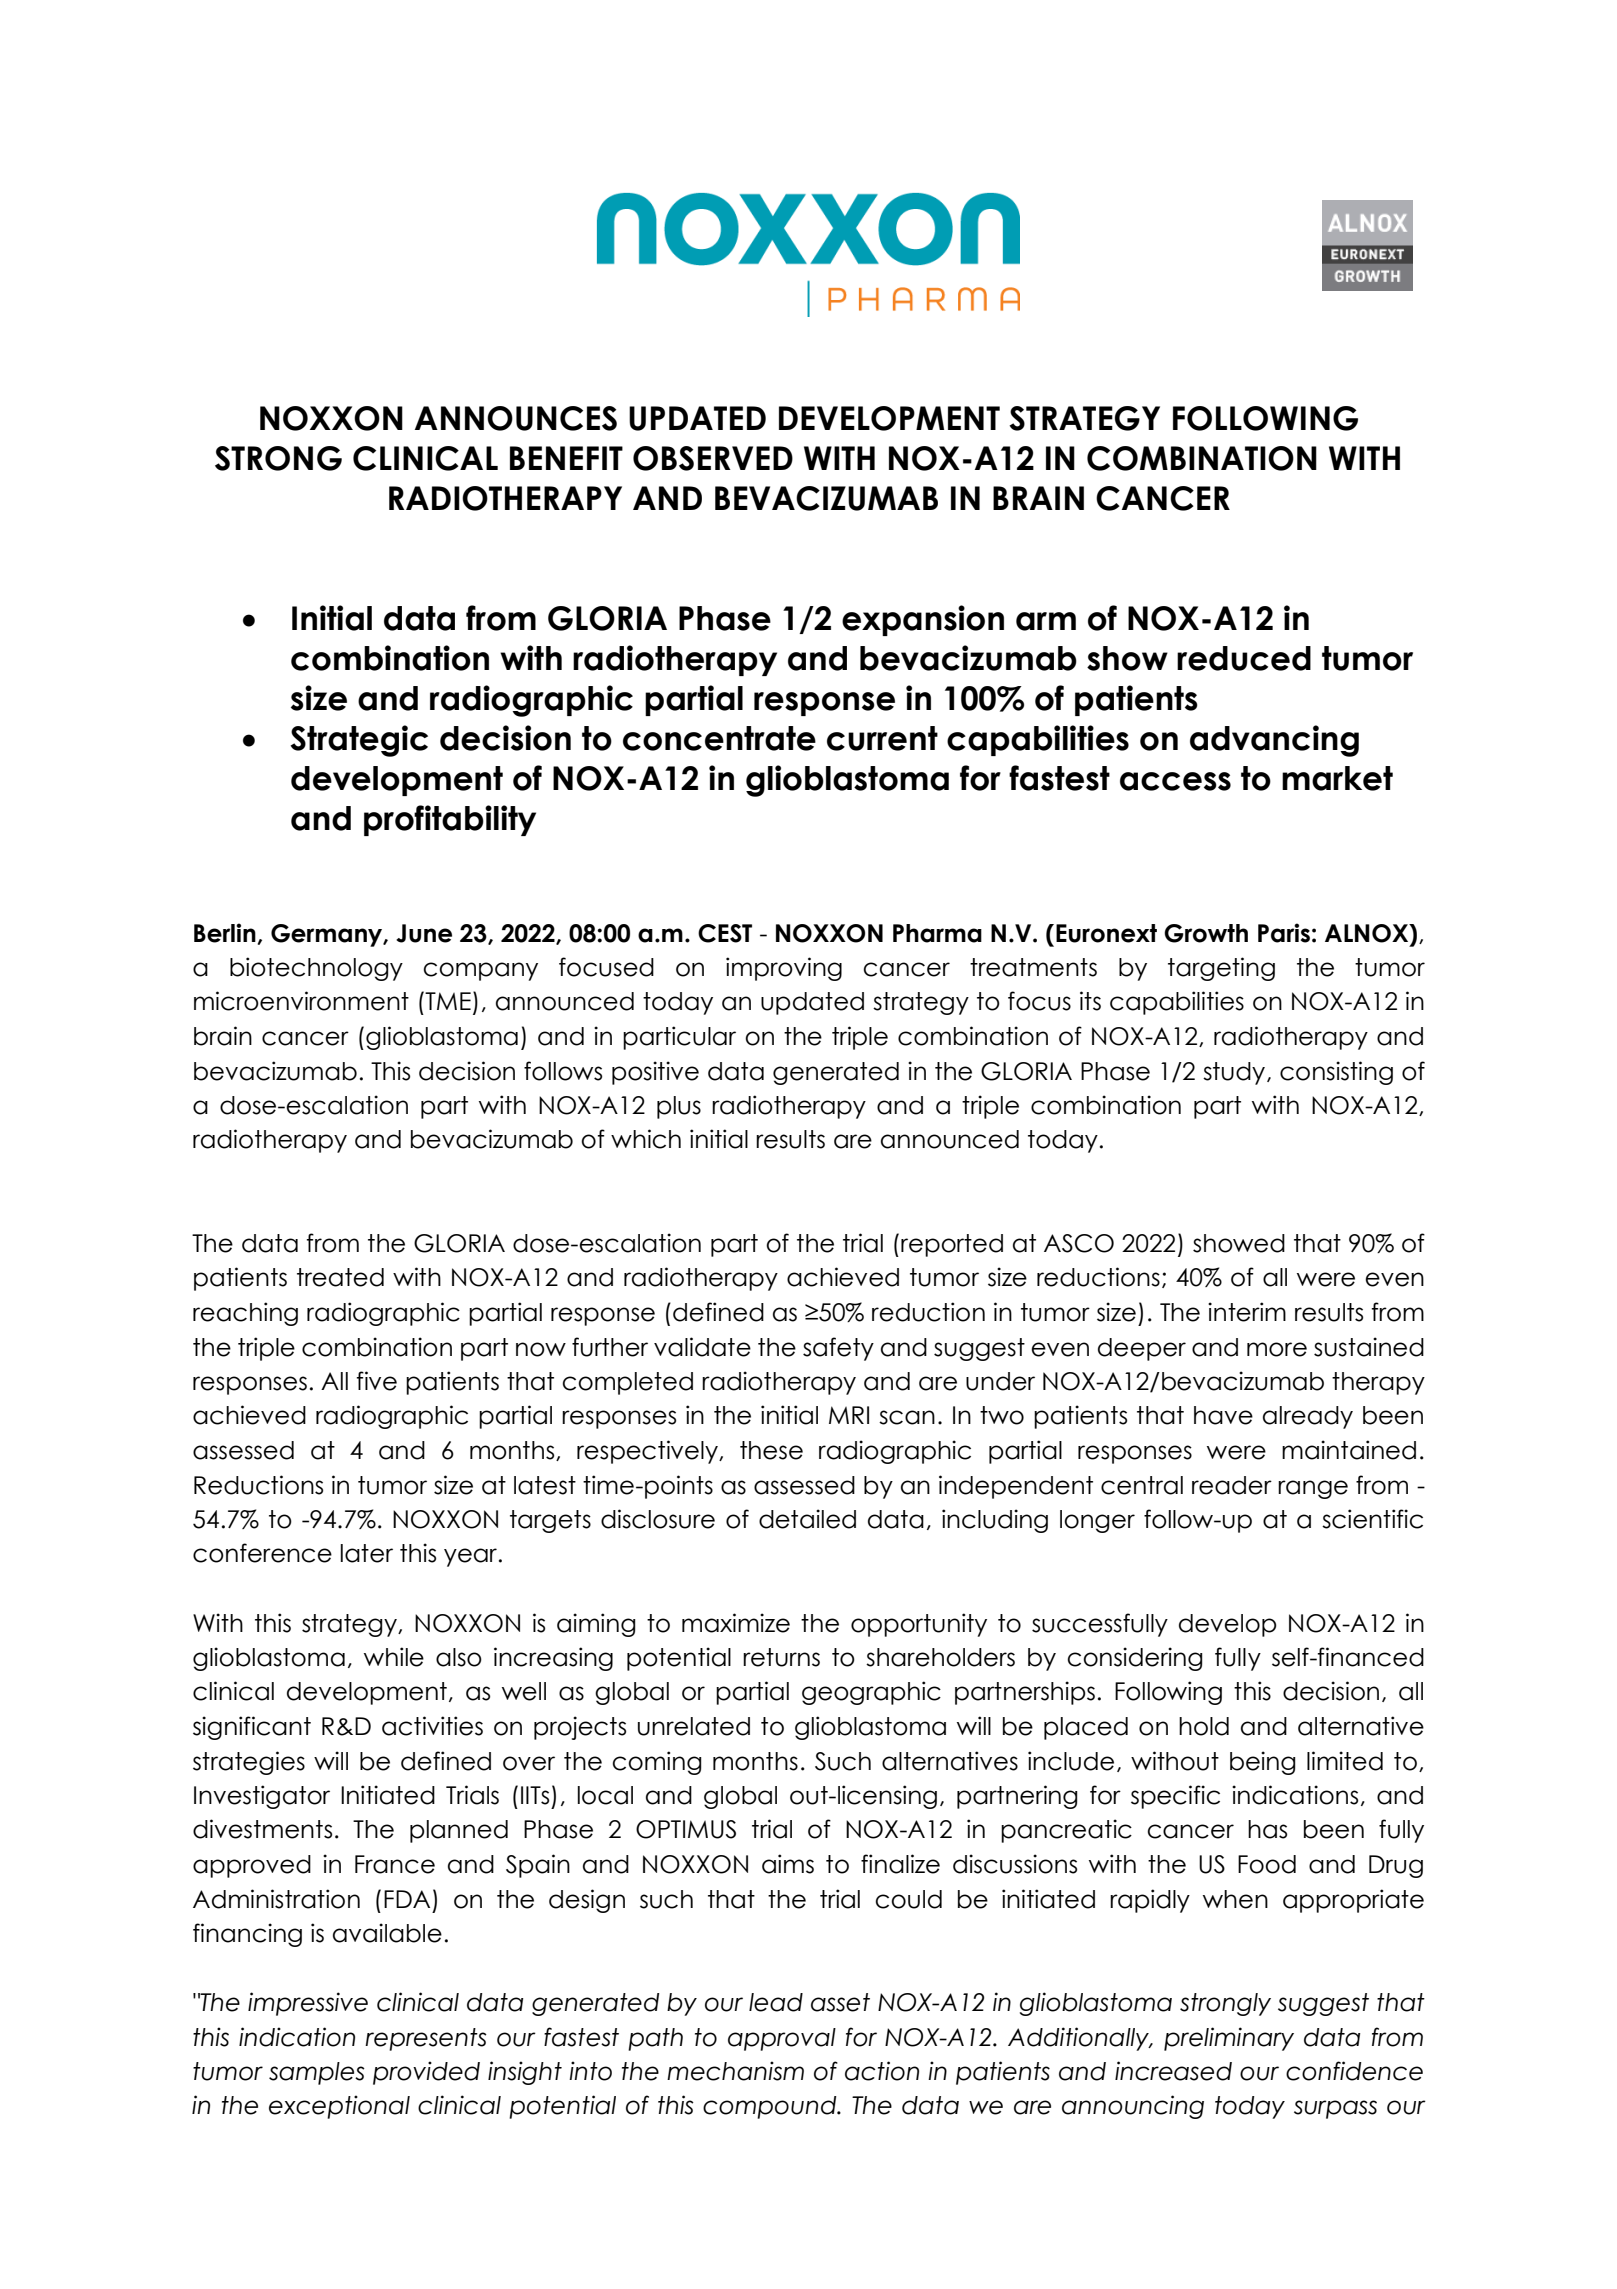 The image size is (1617, 2289). I want to click on interim, so click(1247, 1312).
